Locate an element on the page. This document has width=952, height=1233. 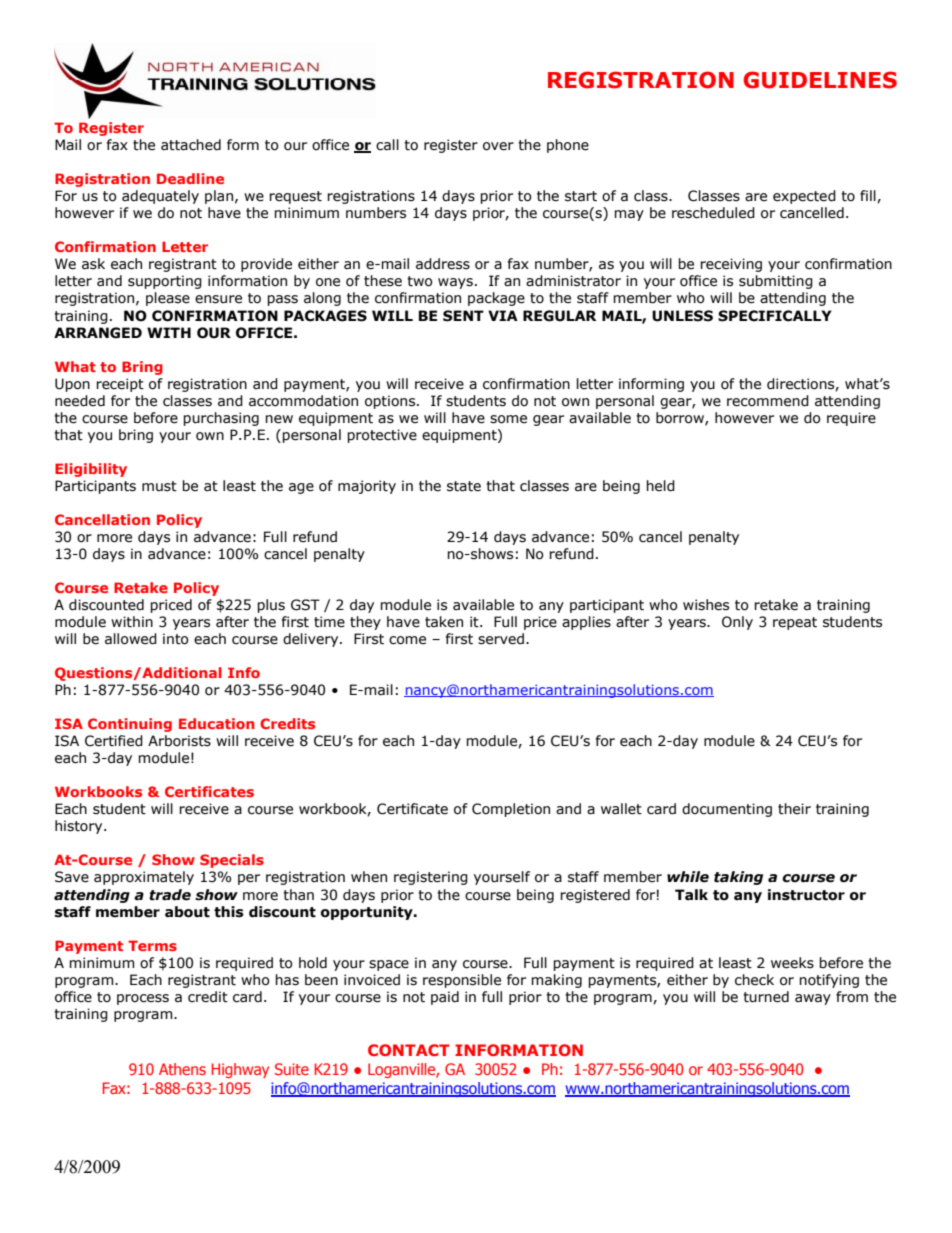
turned is located at coordinates (766, 997).
